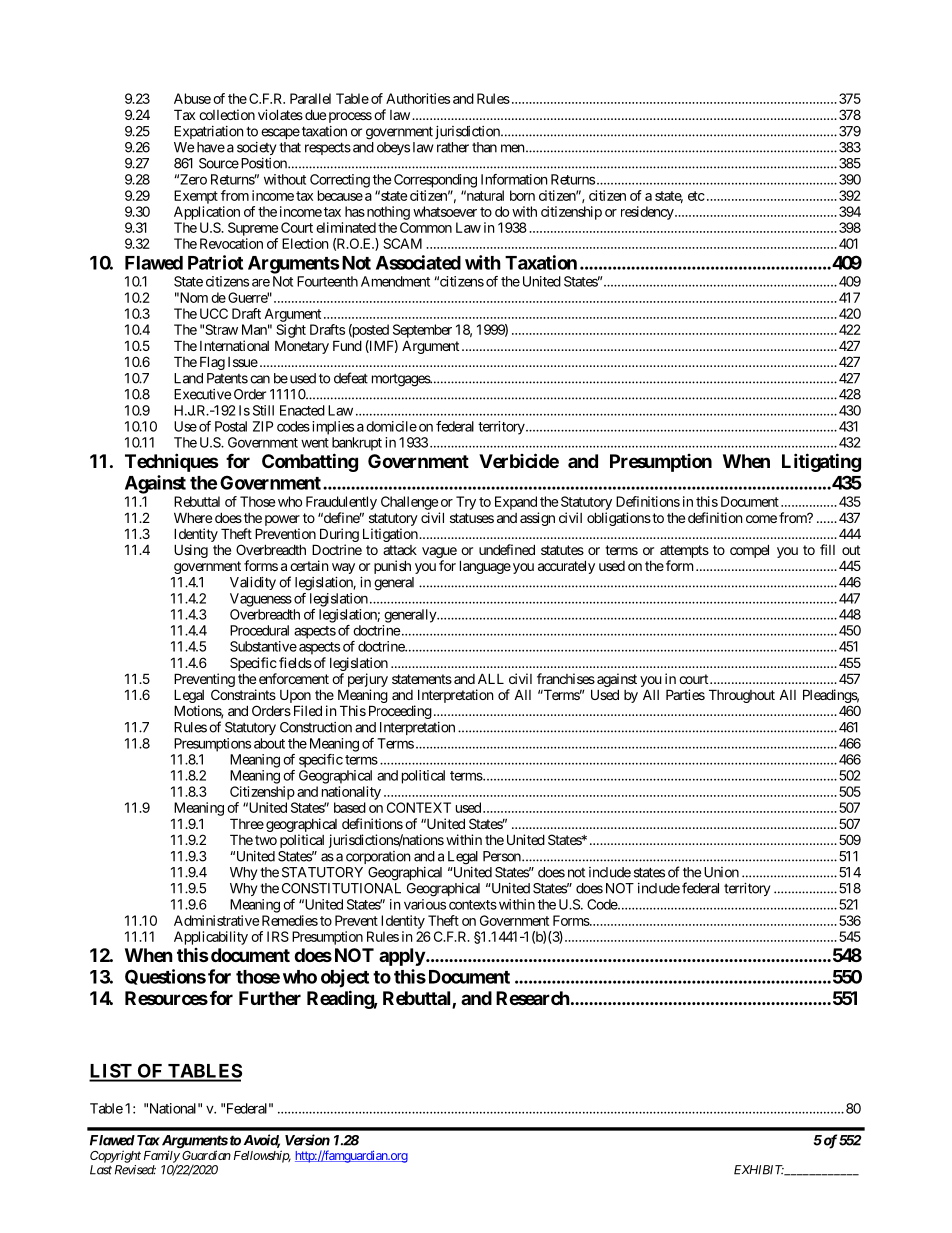 Image resolution: width=952 pixels, height=1233 pixels. Describe the element at coordinates (162, 1157) in the screenshot. I see `Family` at that location.
